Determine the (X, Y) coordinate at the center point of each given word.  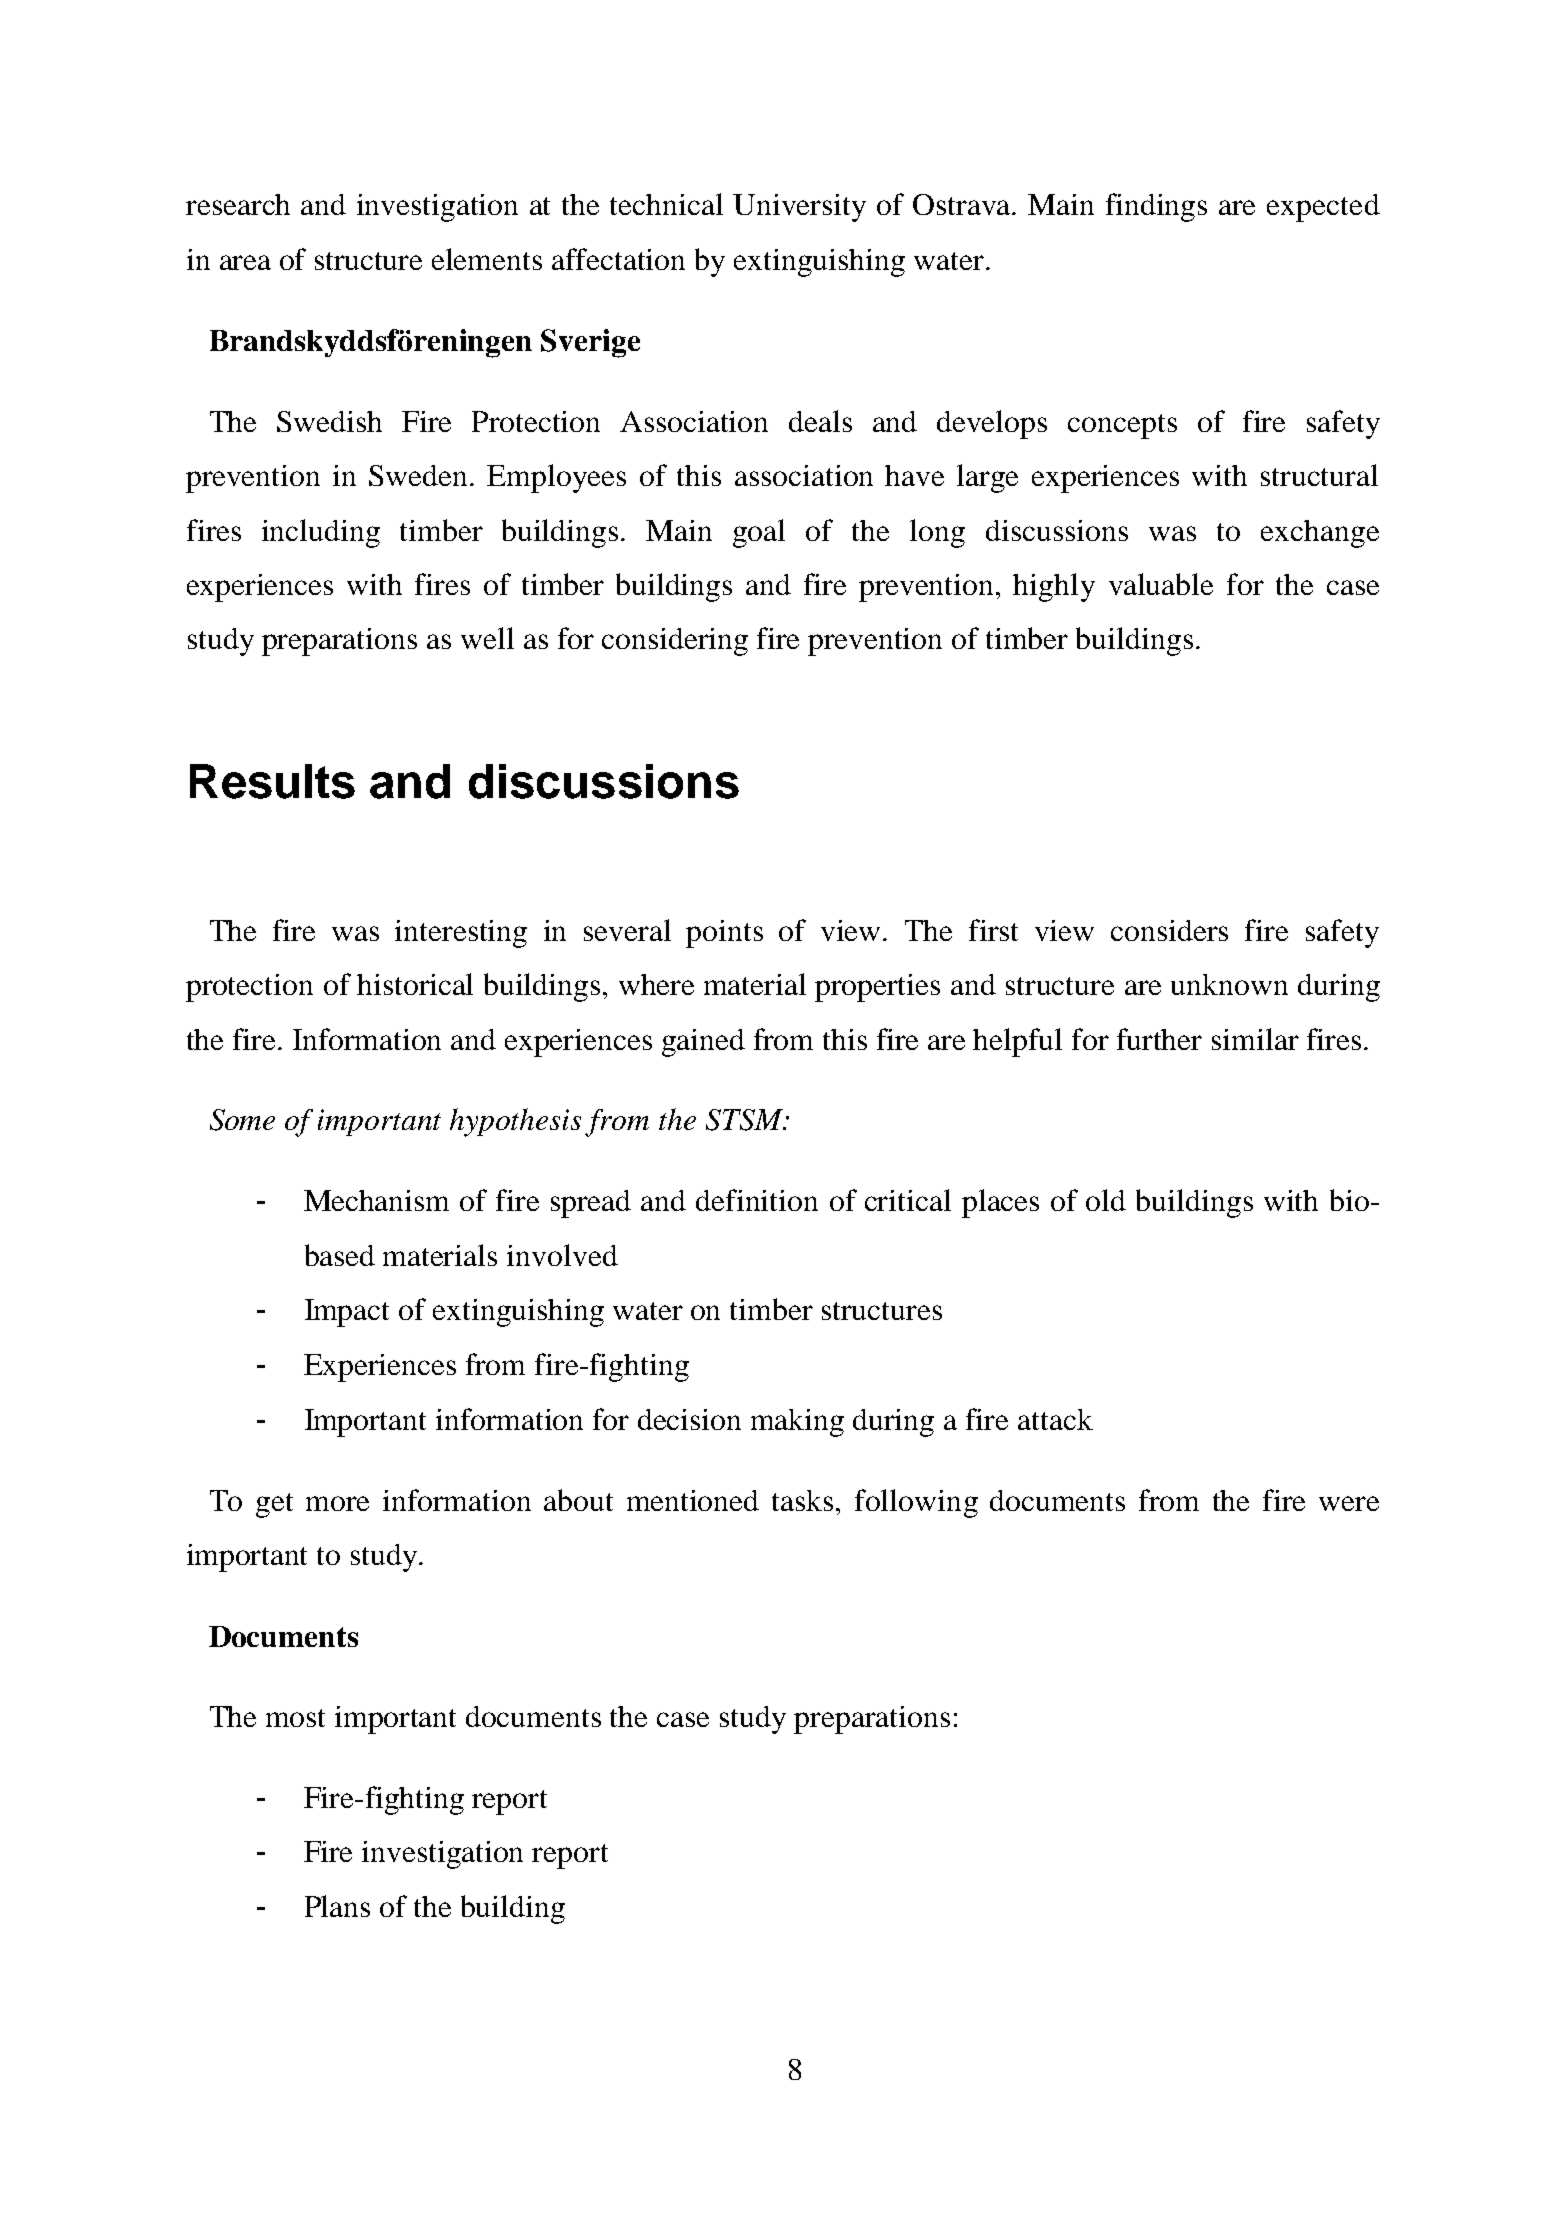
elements (487, 259)
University (799, 208)
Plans (337, 1906)
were (1349, 1503)
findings (1156, 207)
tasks (802, 1500)
